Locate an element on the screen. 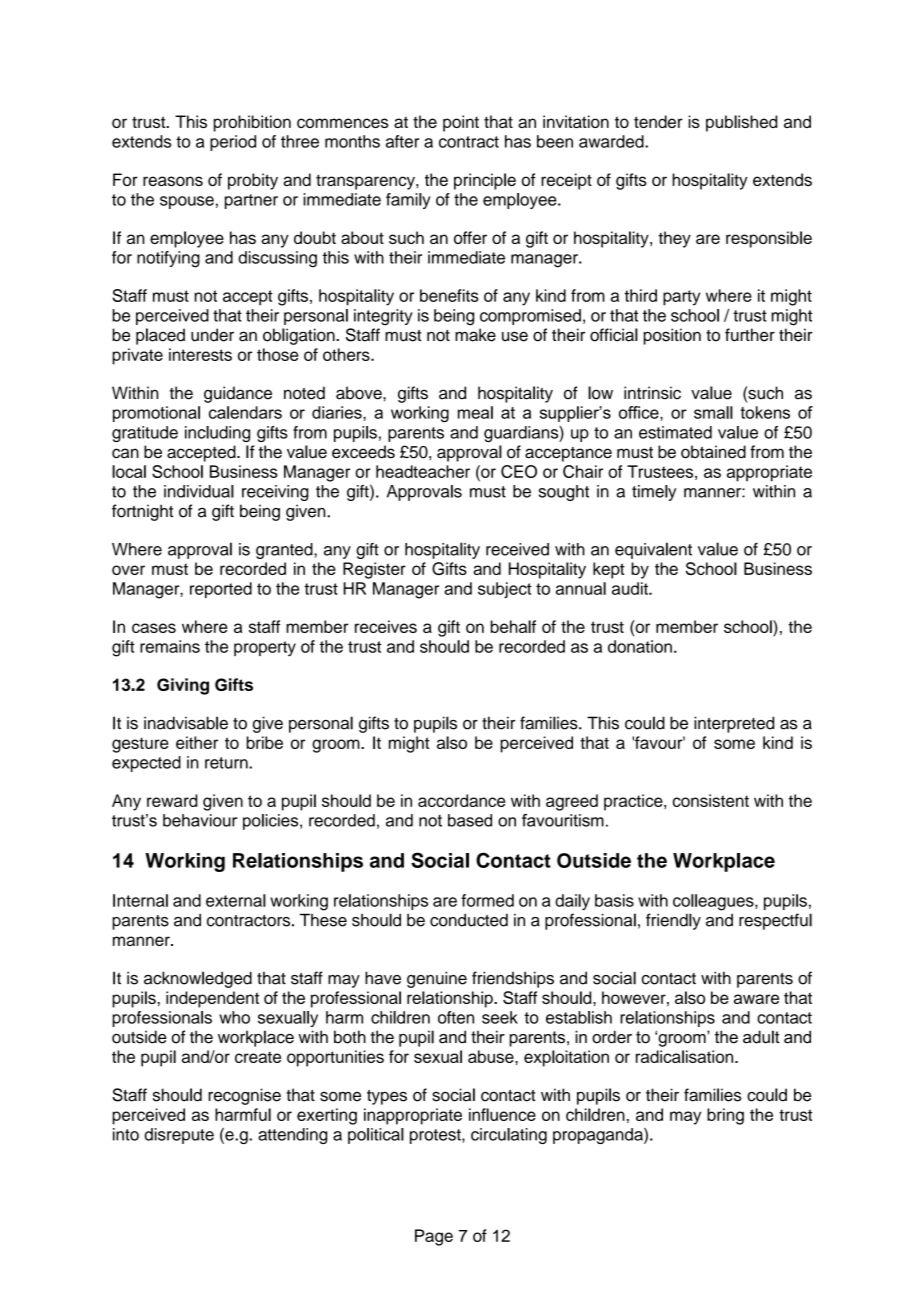 This screenshot has height=1308, width=924. interpreted is located at coordinates (734, 724).
